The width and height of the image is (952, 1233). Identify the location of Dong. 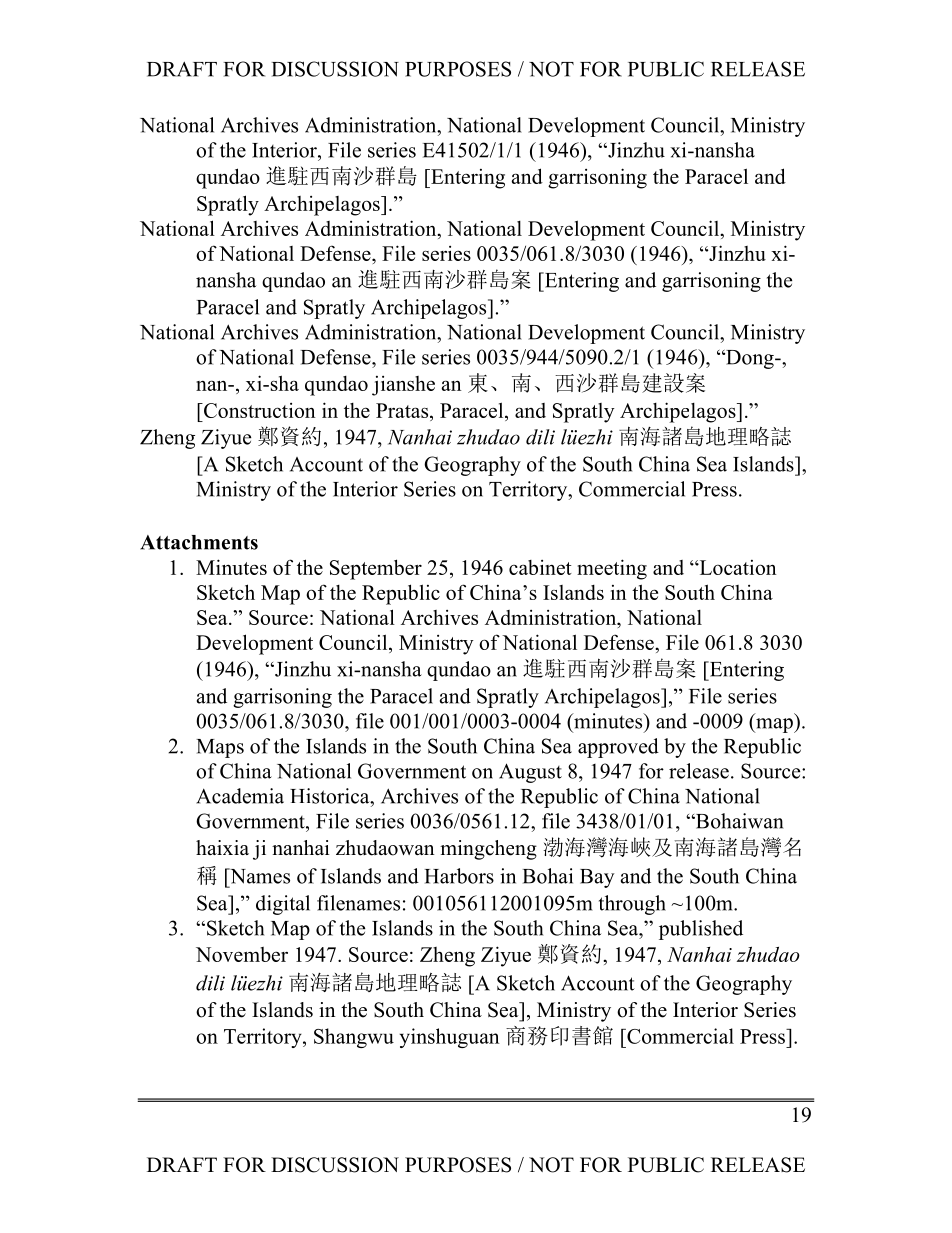
(750, 359).
